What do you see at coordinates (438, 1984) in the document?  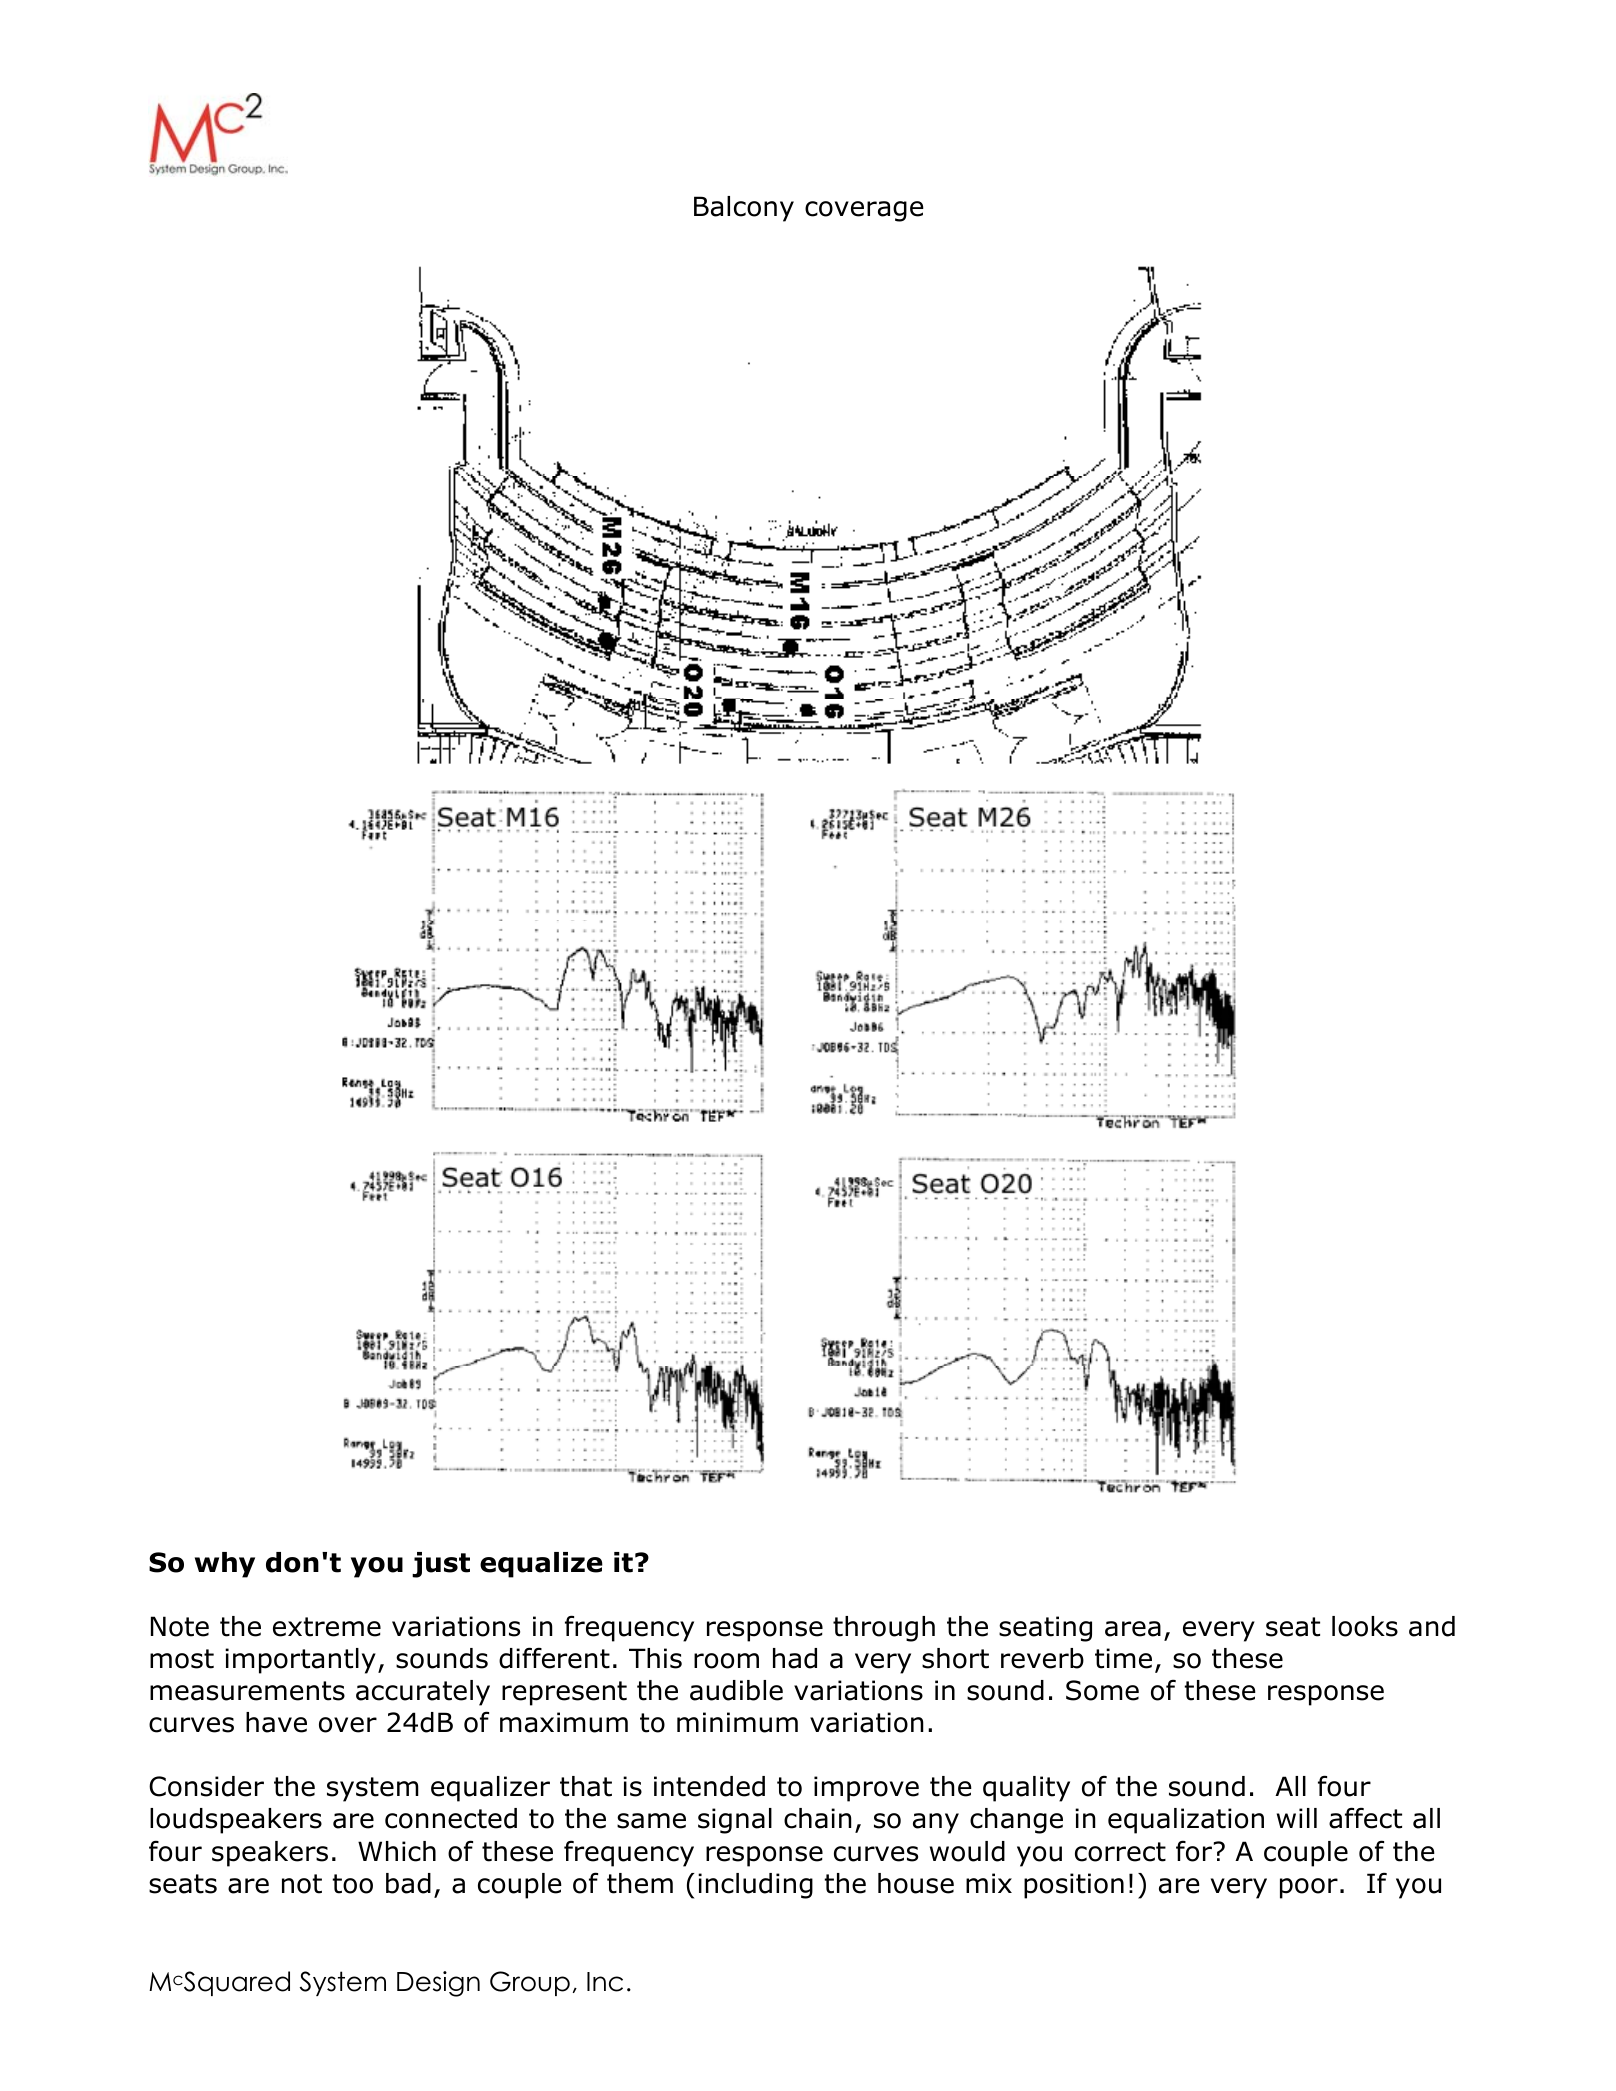 I see `Design` at bounding box center [438, 1984].
